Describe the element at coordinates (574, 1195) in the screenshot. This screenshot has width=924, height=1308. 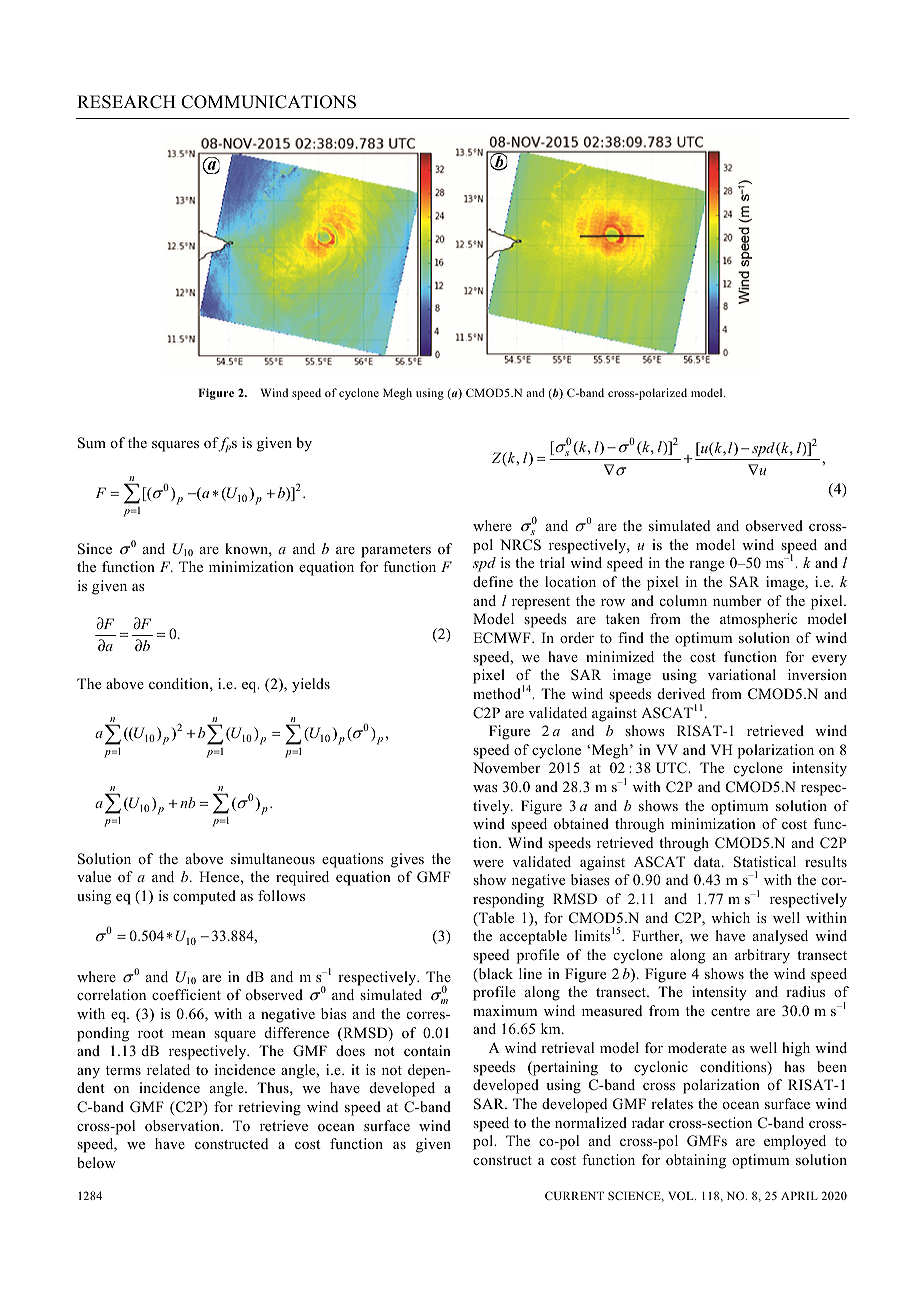
I see `CURRENT` at that location.
